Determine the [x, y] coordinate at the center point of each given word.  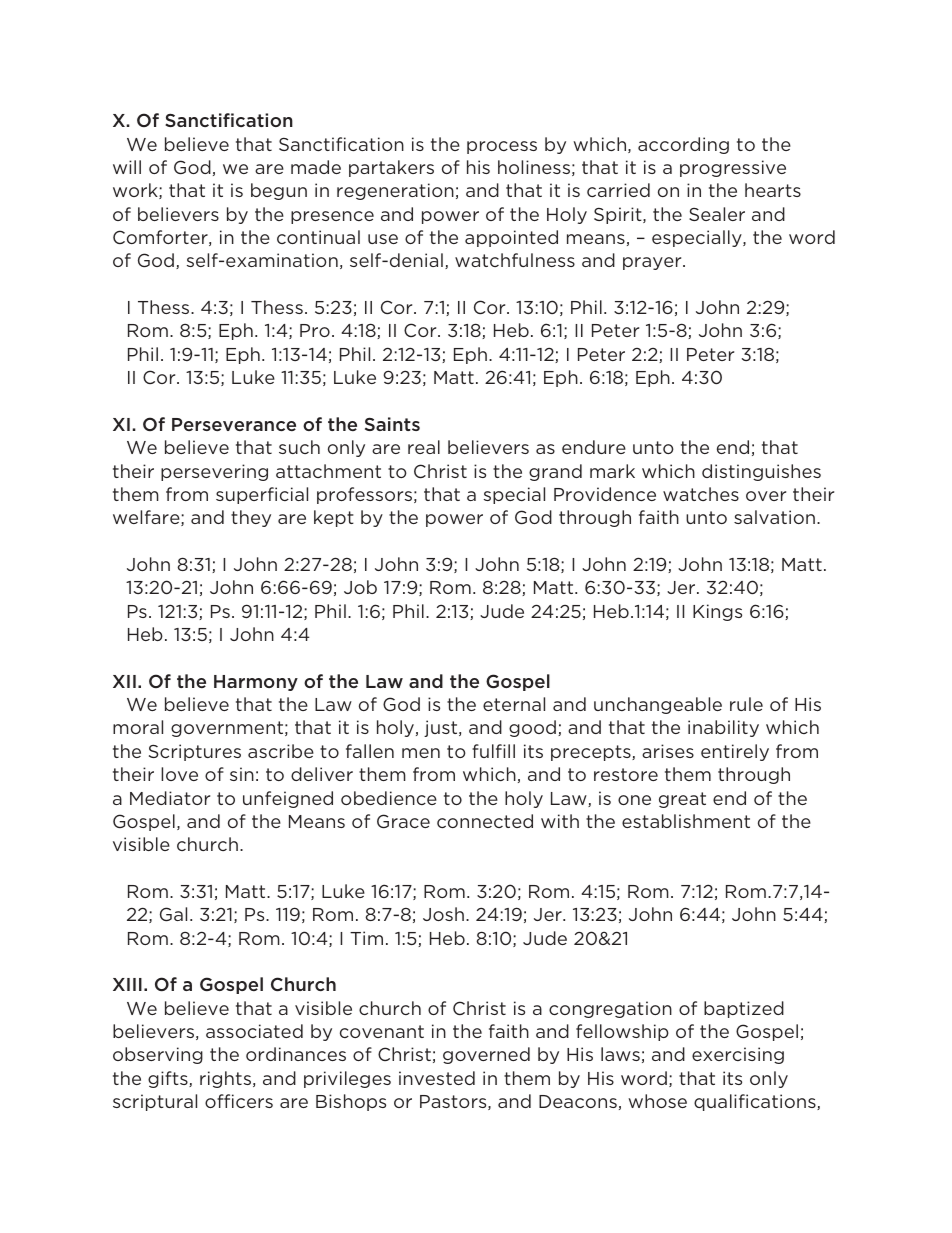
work [136, 191]
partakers [391, 168]
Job [360, 587]
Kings [717, 612]
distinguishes [761, 472]
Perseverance [234, 424]
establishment [686, 821]
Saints [392, 424]
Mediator [170, 798]
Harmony [256, 683]
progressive [733, 168]
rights [225, 1079]
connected [485, 821]
